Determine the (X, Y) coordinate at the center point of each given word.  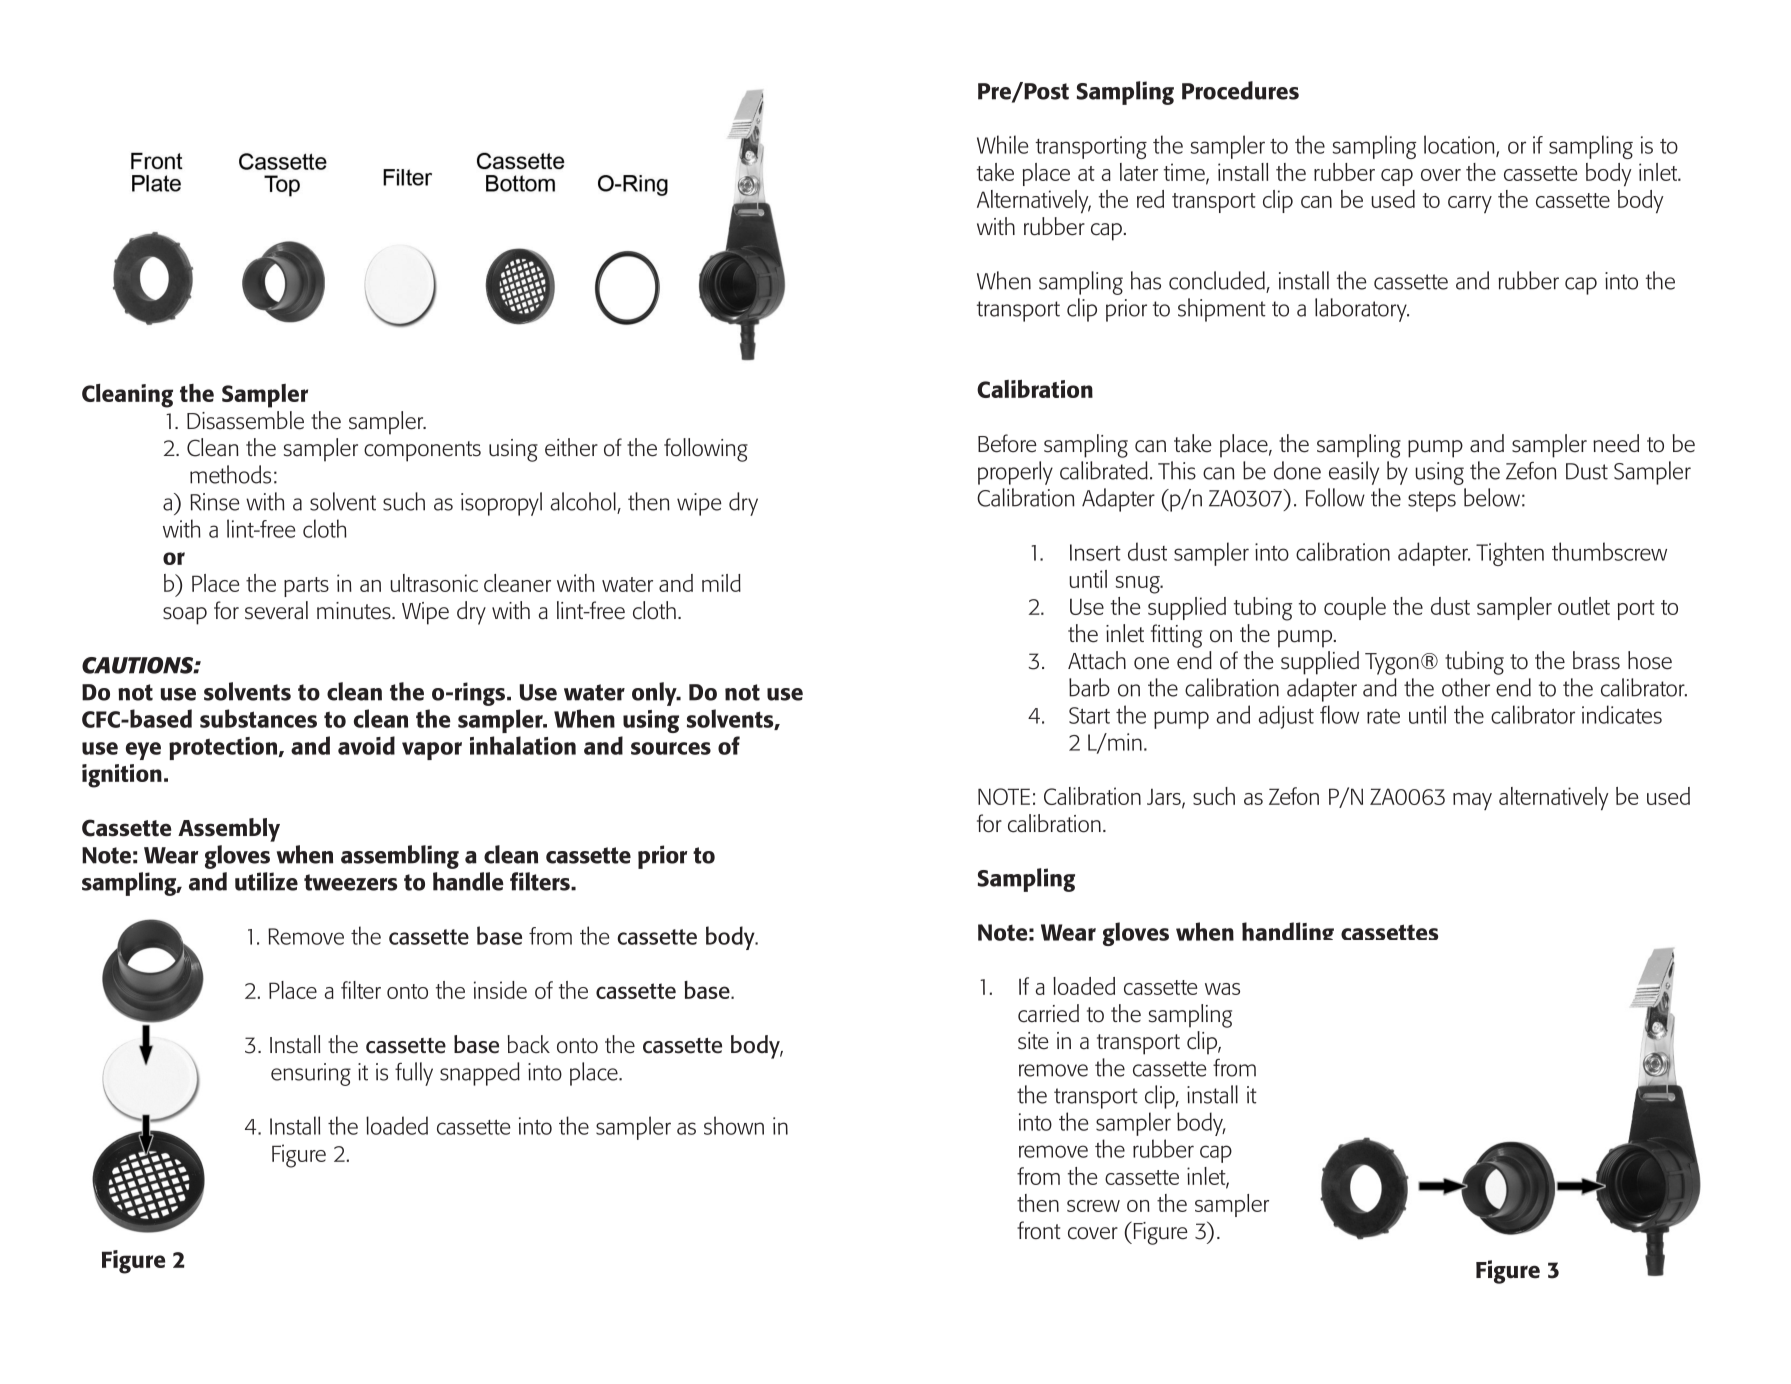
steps (1432, 501)
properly (1015, 473)
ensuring (311, 1074)
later (1139, 172)
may (1472, 801)
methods (230, 474)
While (1002, 144)
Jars (1165, 798)
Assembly (229, 830)
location (1460, 145)
